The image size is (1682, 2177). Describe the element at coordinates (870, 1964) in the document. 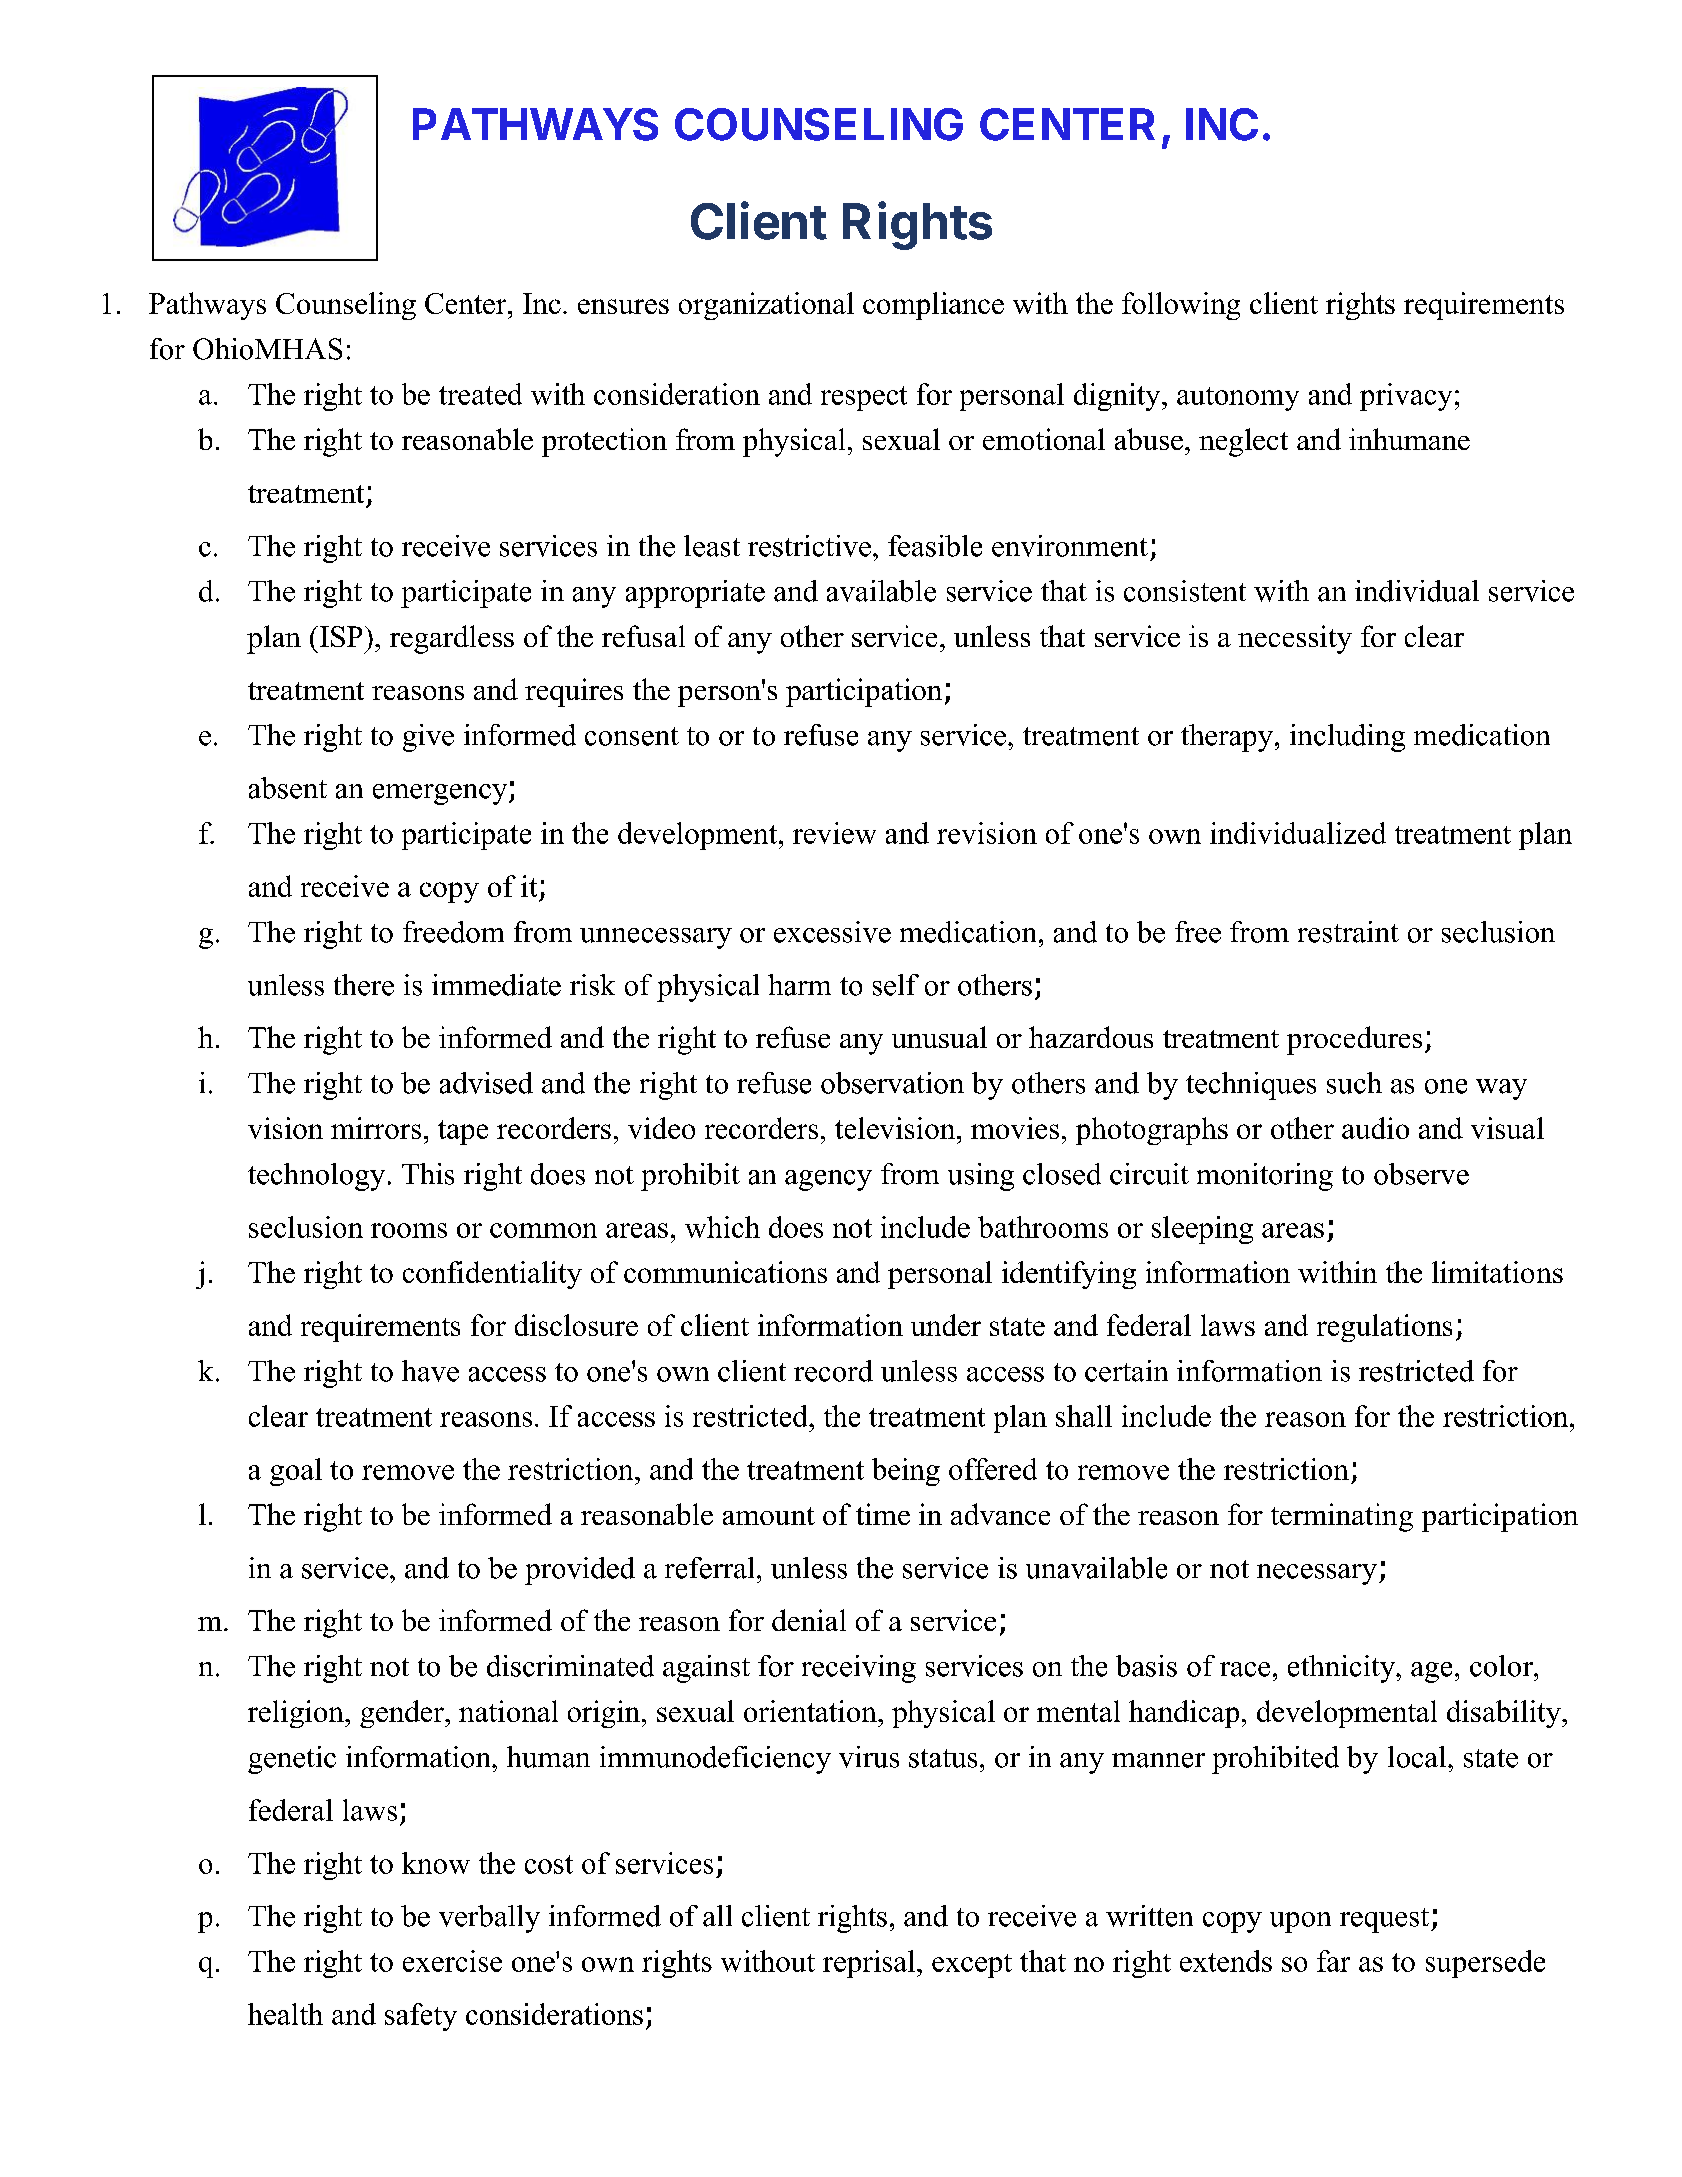

I see `reprisal` at that location.
